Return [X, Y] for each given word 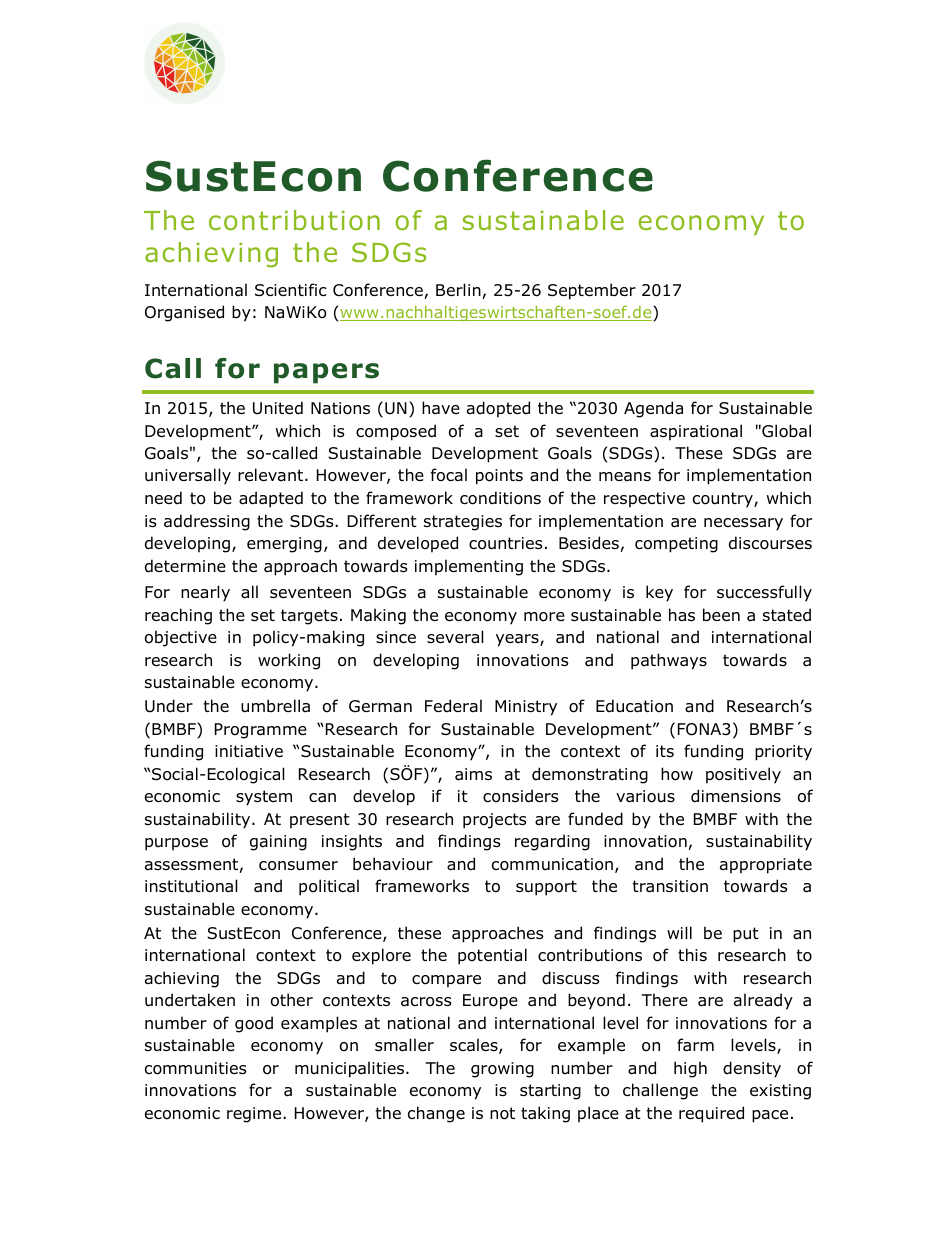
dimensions [736, 796]
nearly [205, 593]
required [711, 1114]
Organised [184, 313]
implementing [469, 567]
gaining [278, 843]
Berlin [458, 289]
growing [502, 1070]
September [592, 291]
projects [495, 821]
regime [255, 1115]
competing [676, 545]
